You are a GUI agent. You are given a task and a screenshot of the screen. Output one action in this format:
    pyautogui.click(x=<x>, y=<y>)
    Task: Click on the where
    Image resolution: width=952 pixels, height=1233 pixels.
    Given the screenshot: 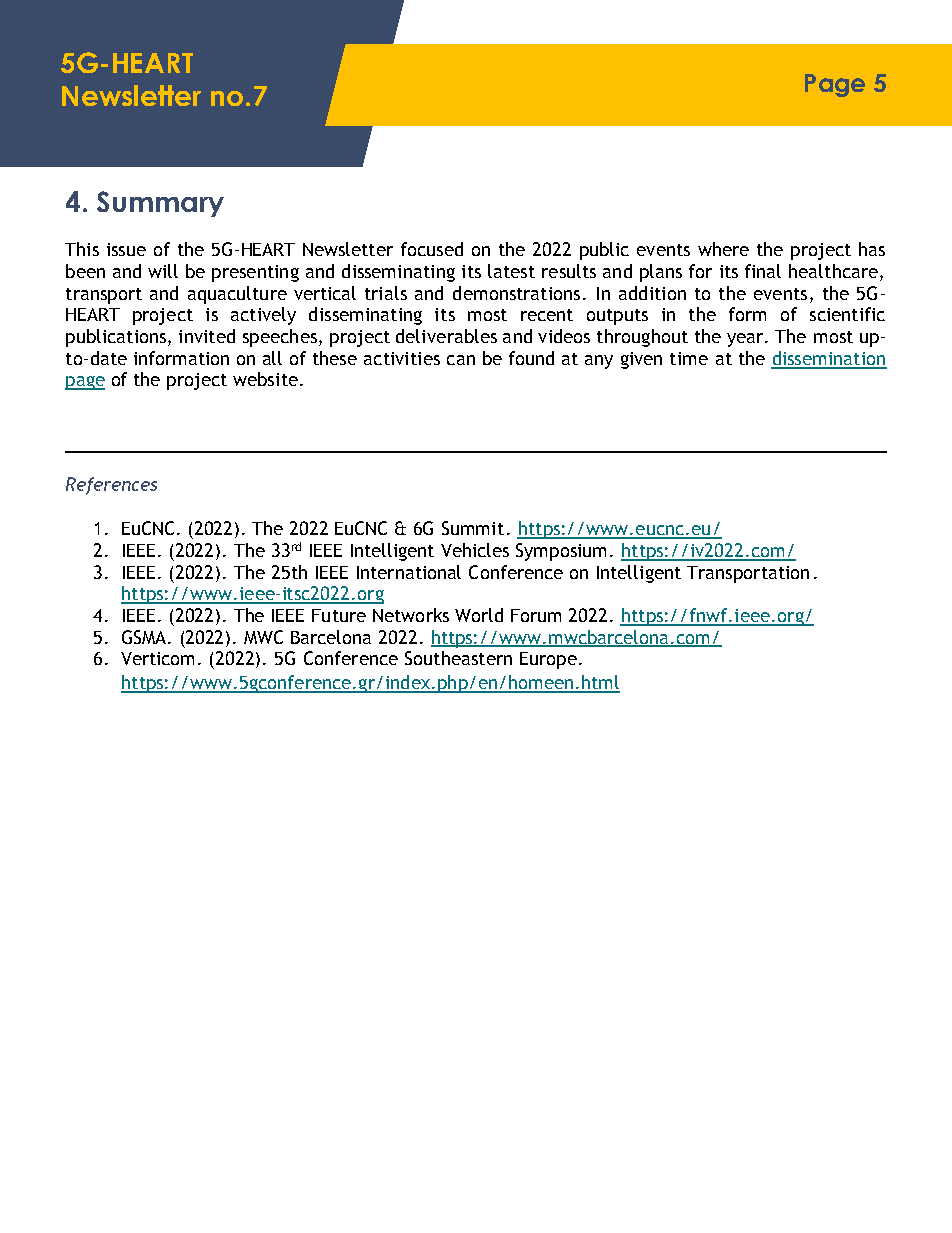 What is the action you would take?
    pyautogui.click(x=723, y=249)
